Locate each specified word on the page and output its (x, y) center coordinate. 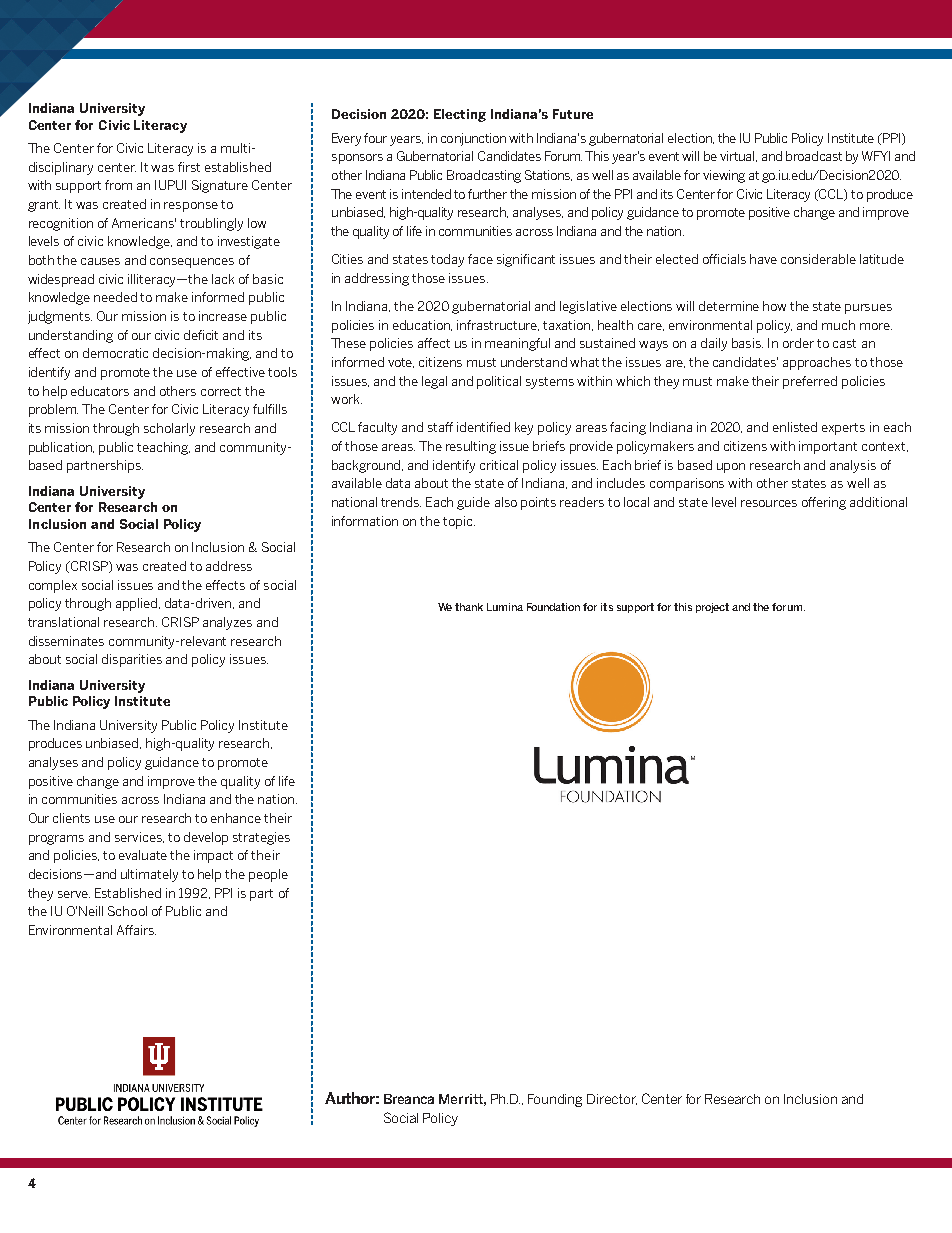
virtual (738, 156)
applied (138, 604)
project (712, 608)
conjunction (473, 139)
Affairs (136, 930)
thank (469, 607)
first (189, 167)
